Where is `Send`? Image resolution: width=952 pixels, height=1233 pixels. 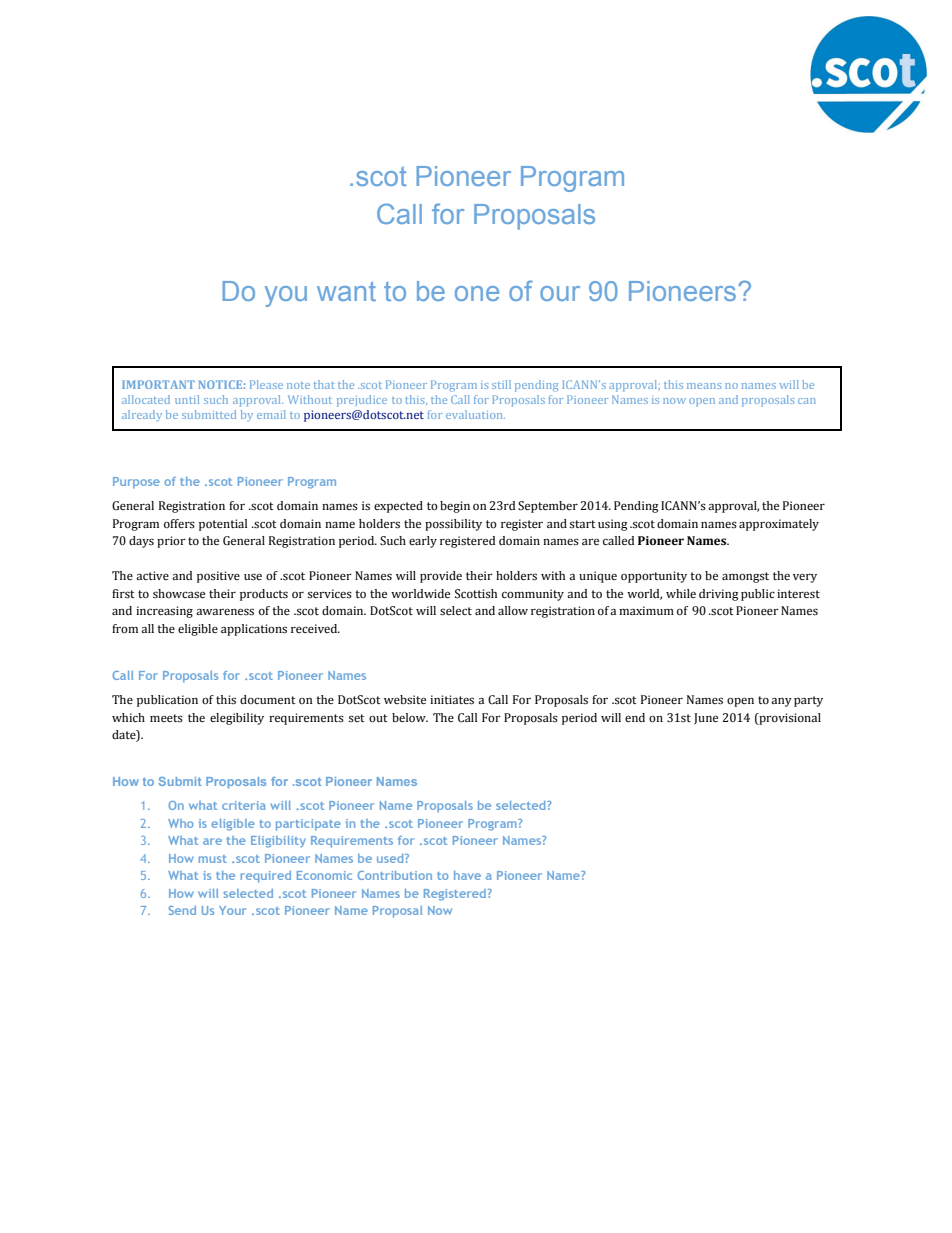
Send is located at coordinates (182, 910).
